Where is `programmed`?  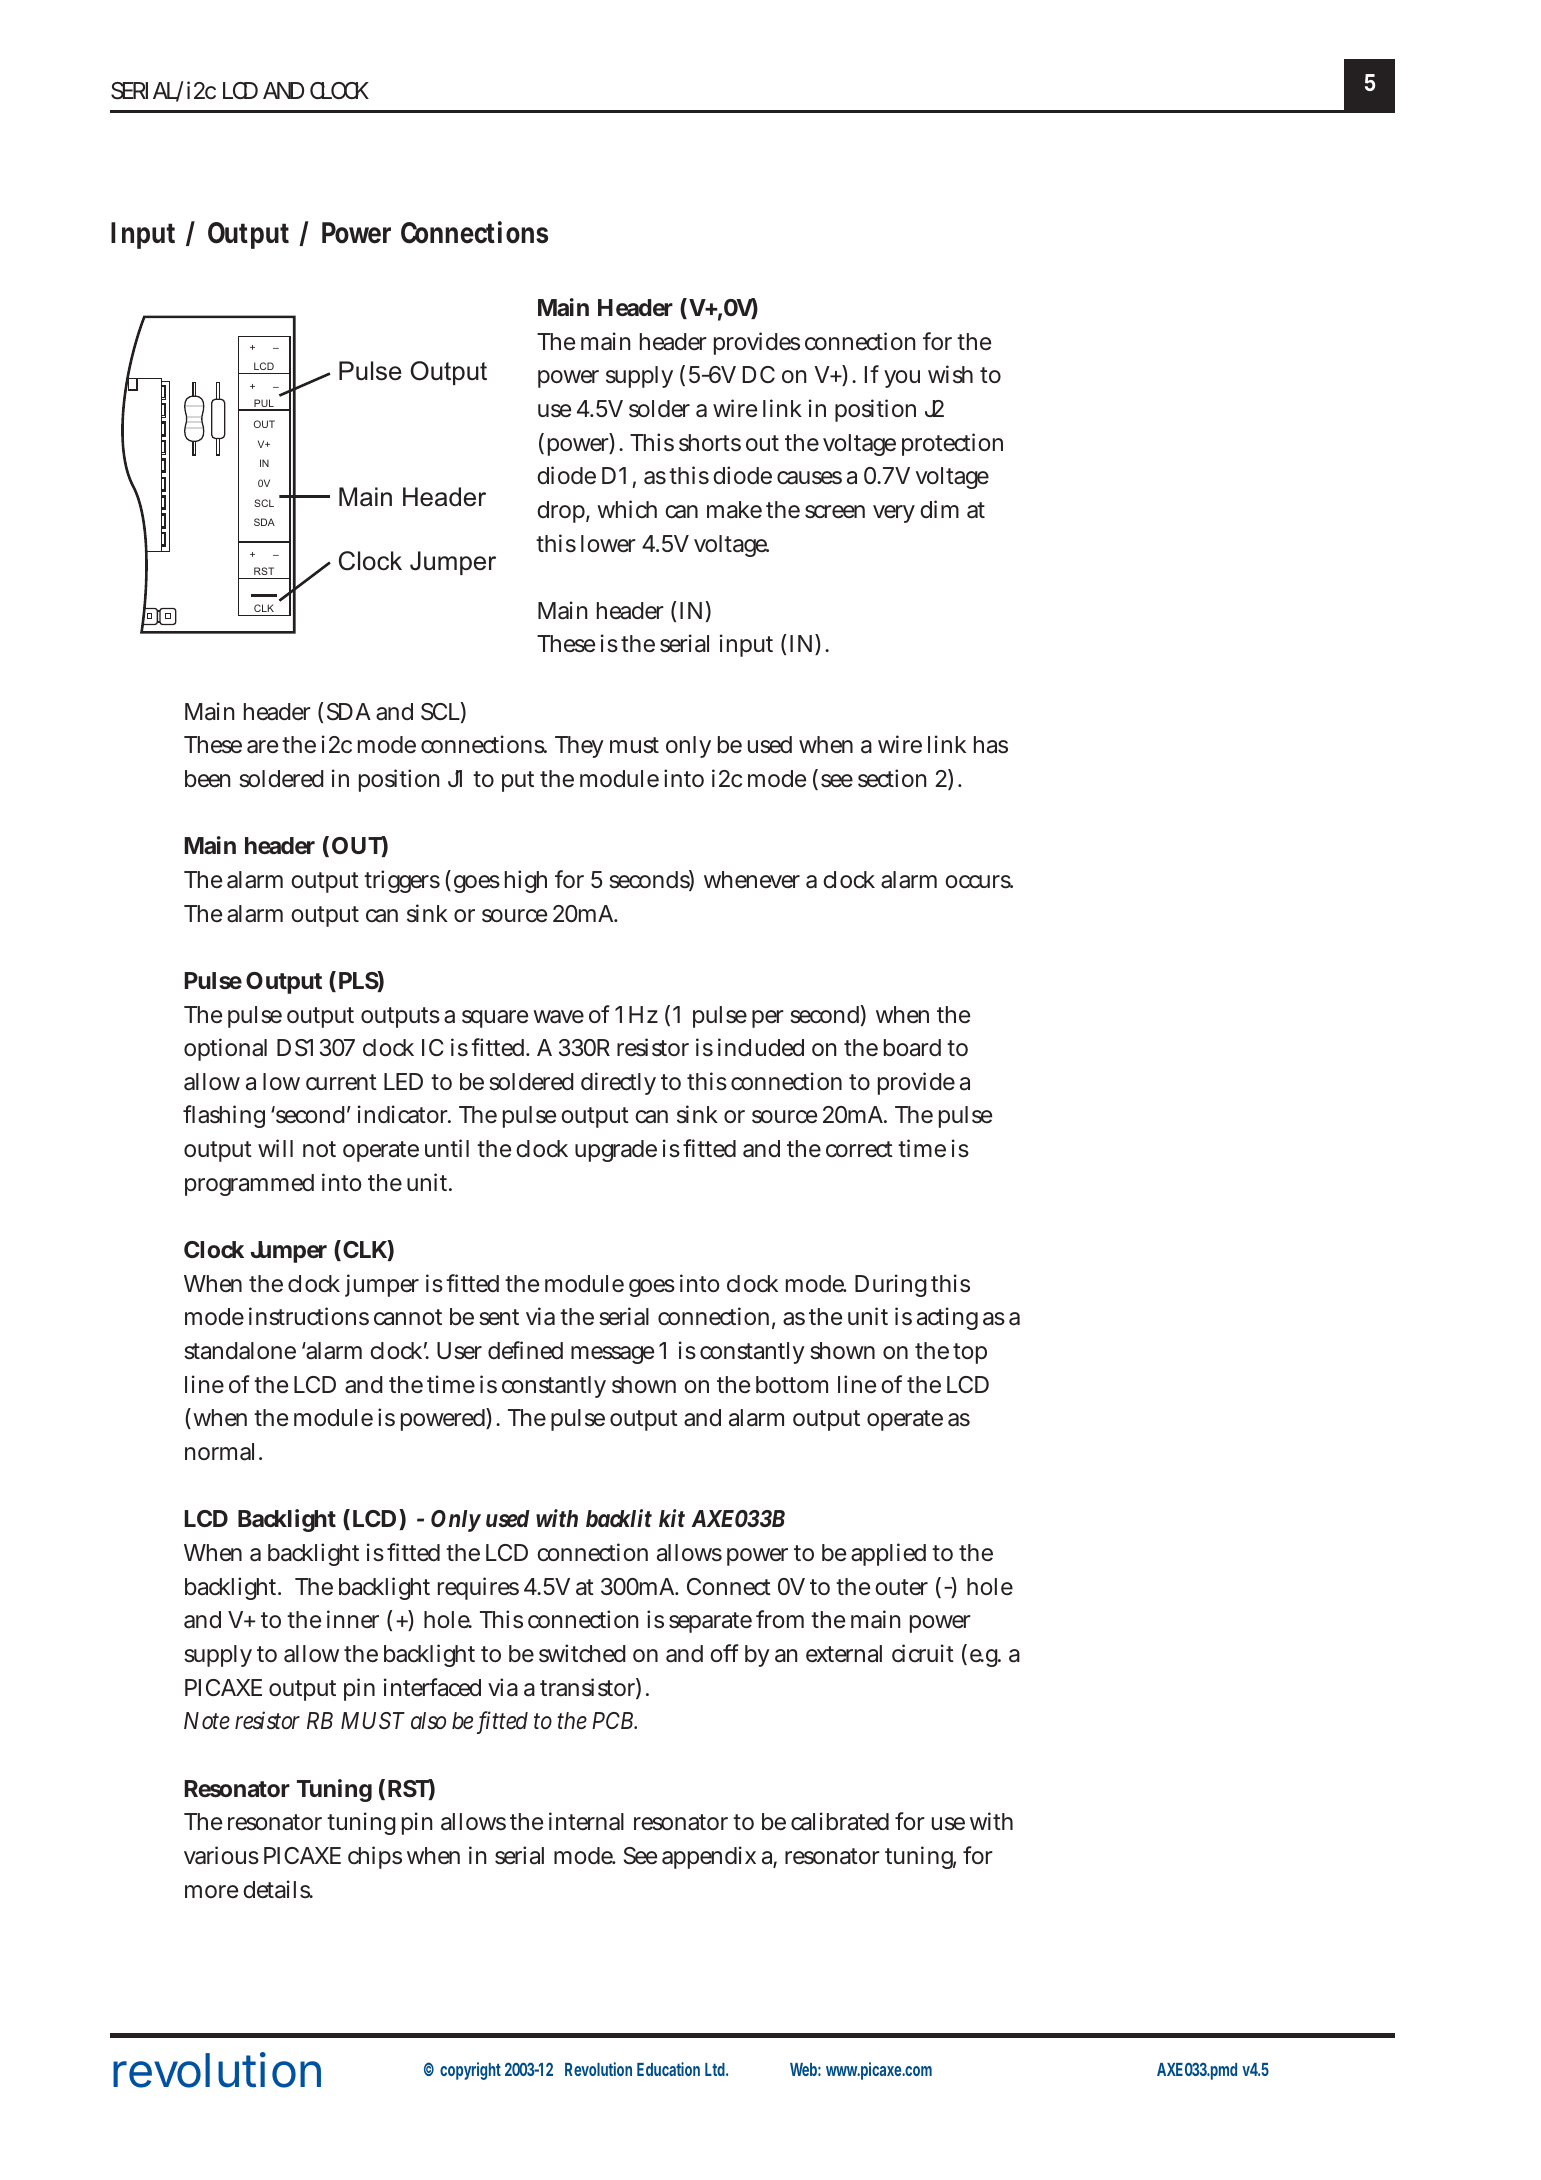 programmed is located at coordinates (249, 1185).
